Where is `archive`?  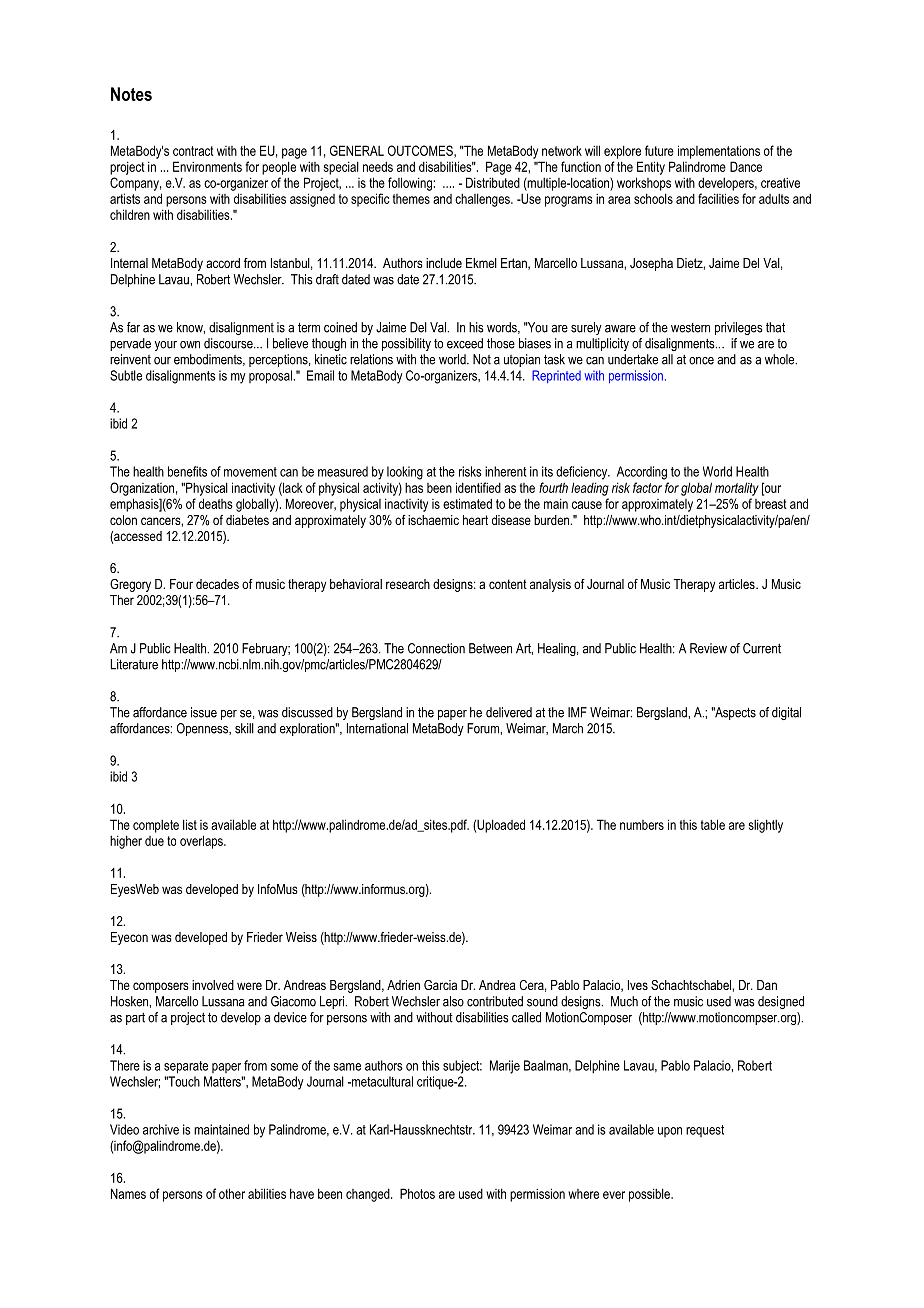
archive is located at coordinates (161, 1129).
